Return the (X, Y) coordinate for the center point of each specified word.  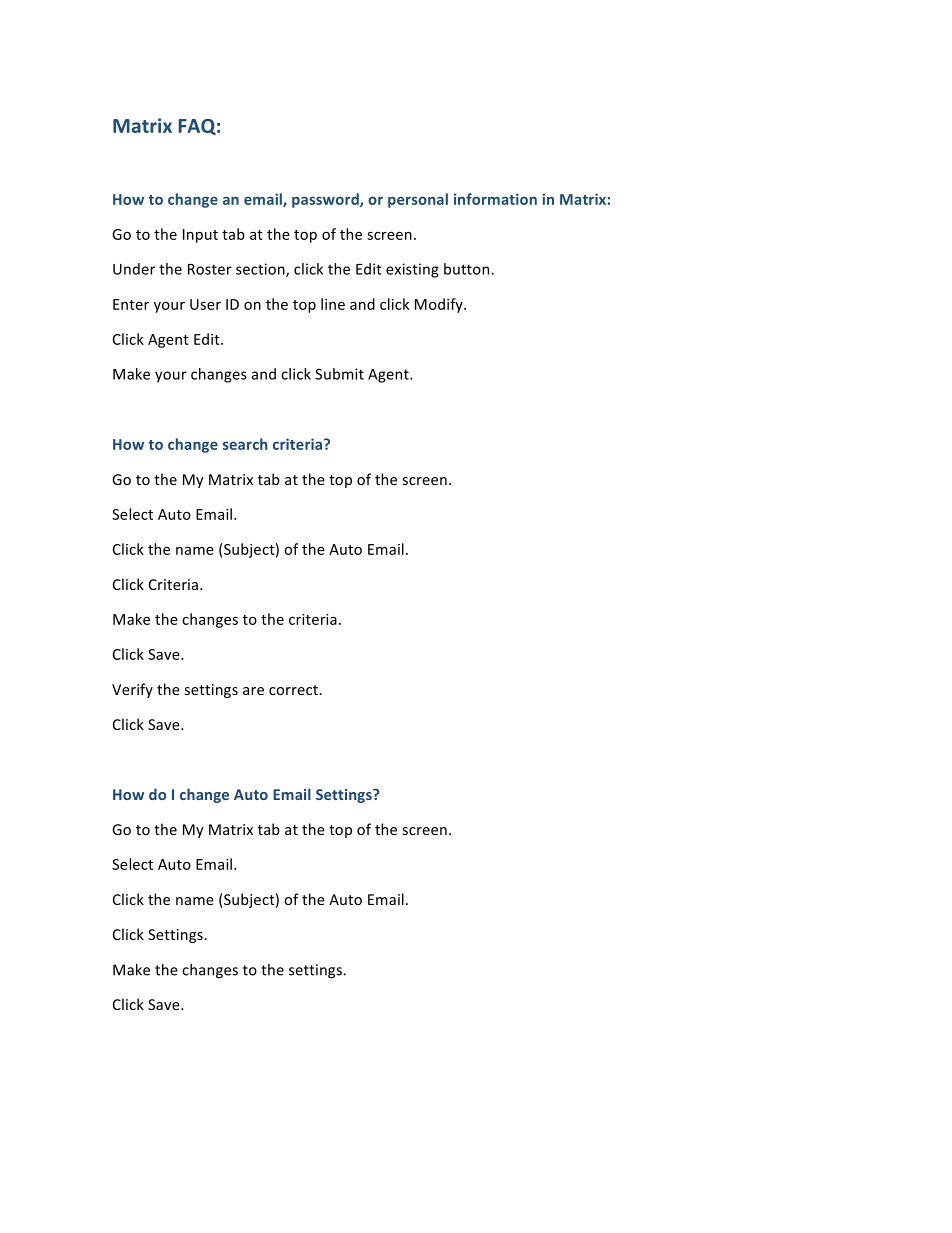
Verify (132, 690)
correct (294, 690)
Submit (339, 374)
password (326, 200)
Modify (440, 305)
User (205, 304)
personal (418, 200)
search (245, 444)
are (253, 691)
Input (200, 236)
